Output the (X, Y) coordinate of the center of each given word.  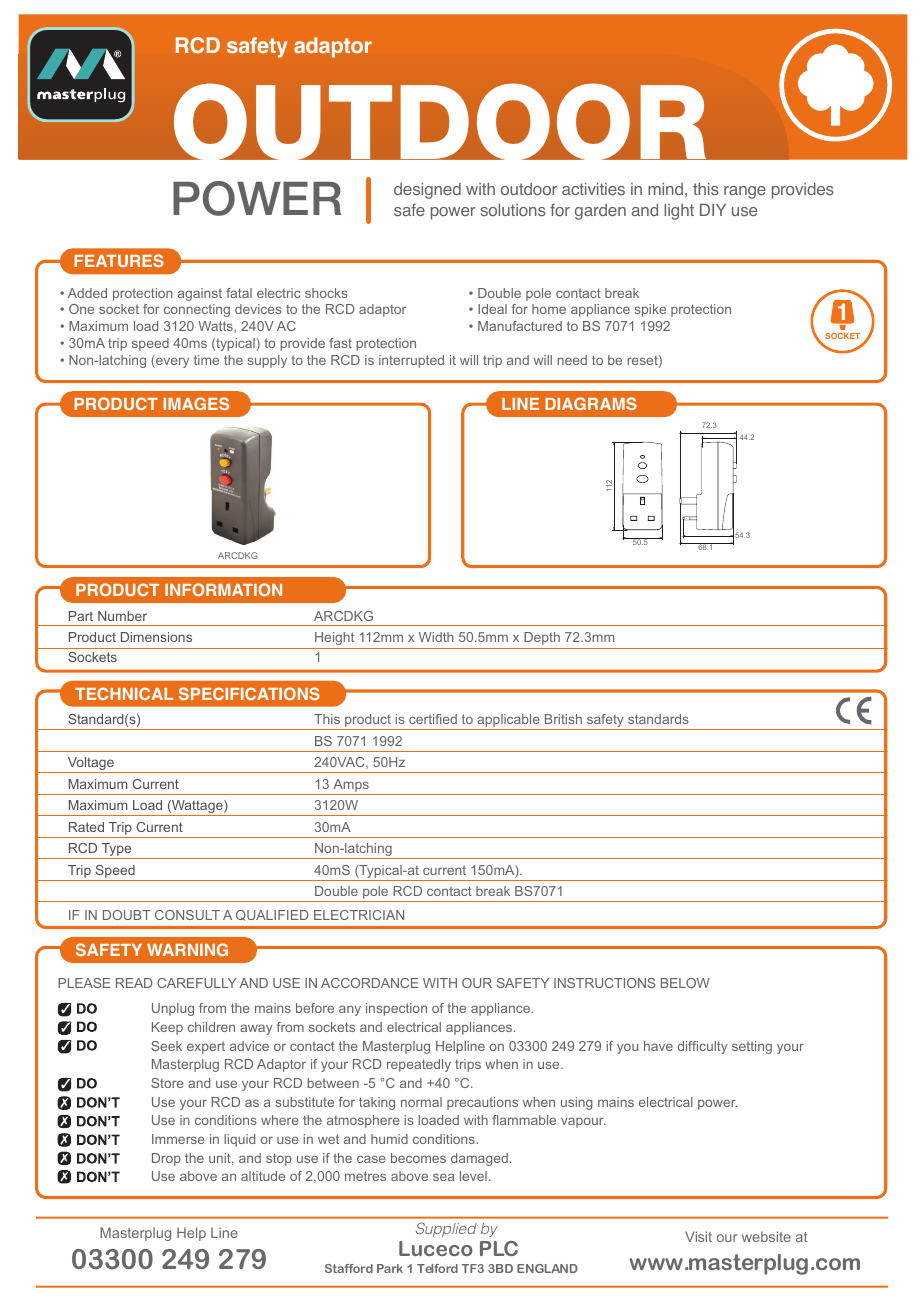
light (679, 212)
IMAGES (196, 403)
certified (433, 719)
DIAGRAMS (591, 403)
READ (134, 983)
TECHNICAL (124, 693)
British (563, 719)
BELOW (685, 983)
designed (427, 191)
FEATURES (119, 260)
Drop (166, 1159)
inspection (396, 1009)
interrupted (411, 361)
